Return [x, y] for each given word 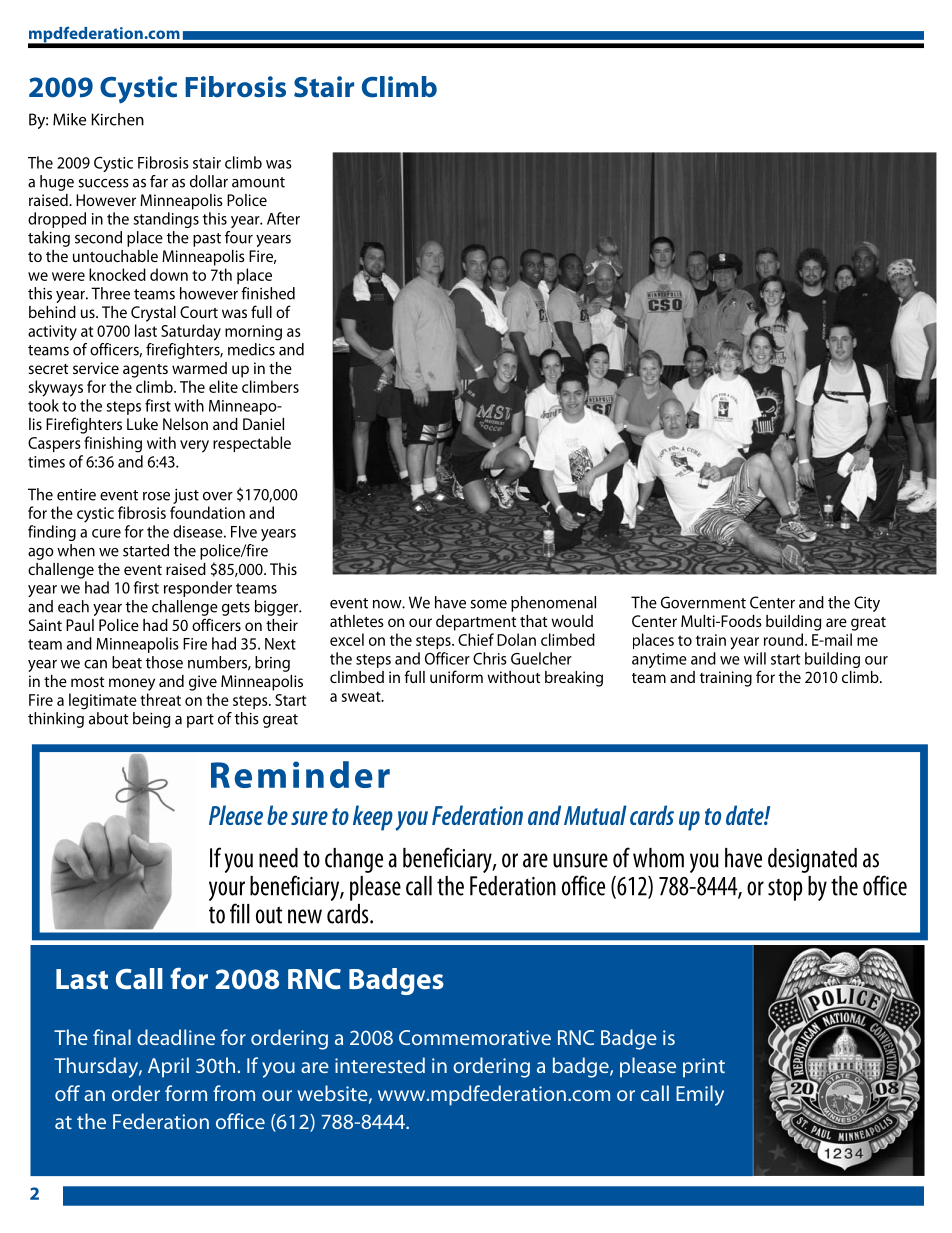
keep [373, 818]
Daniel [263, 424]
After [283, 218]
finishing [113, 444]
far [159, 181]
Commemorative [475, 1037]
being [151, 720]
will [755, 658]
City [867, 604]
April [168, 1067]
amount [258, 182]
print [704, 1068]
